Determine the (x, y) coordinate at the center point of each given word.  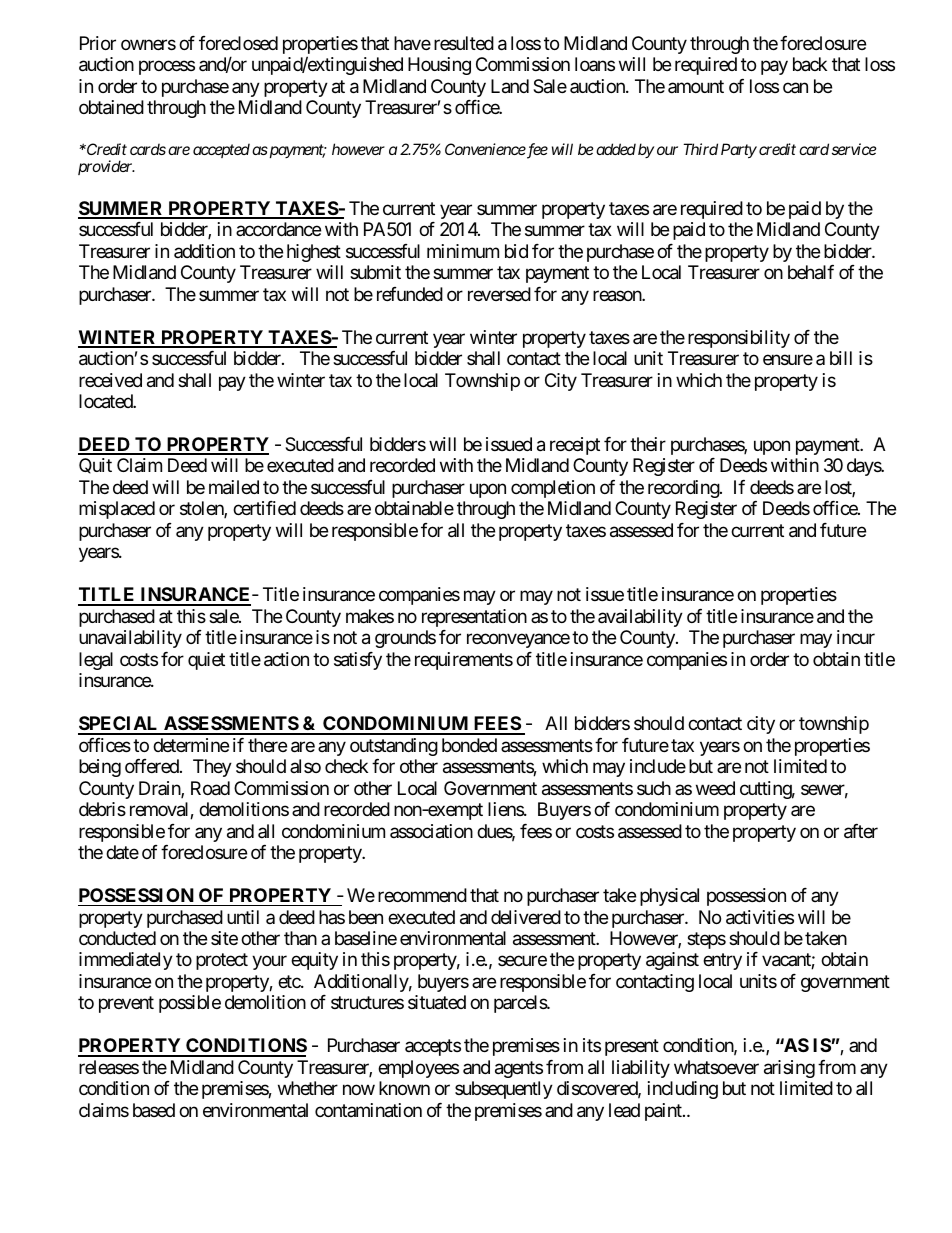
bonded (469, 745)
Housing (439, 66)
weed (715, 788)
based (154, 1110)
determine (191, 745)
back (810, 64)
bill (841, 358)
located (106, 401)
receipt (575, 446)
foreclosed (238, 43)
